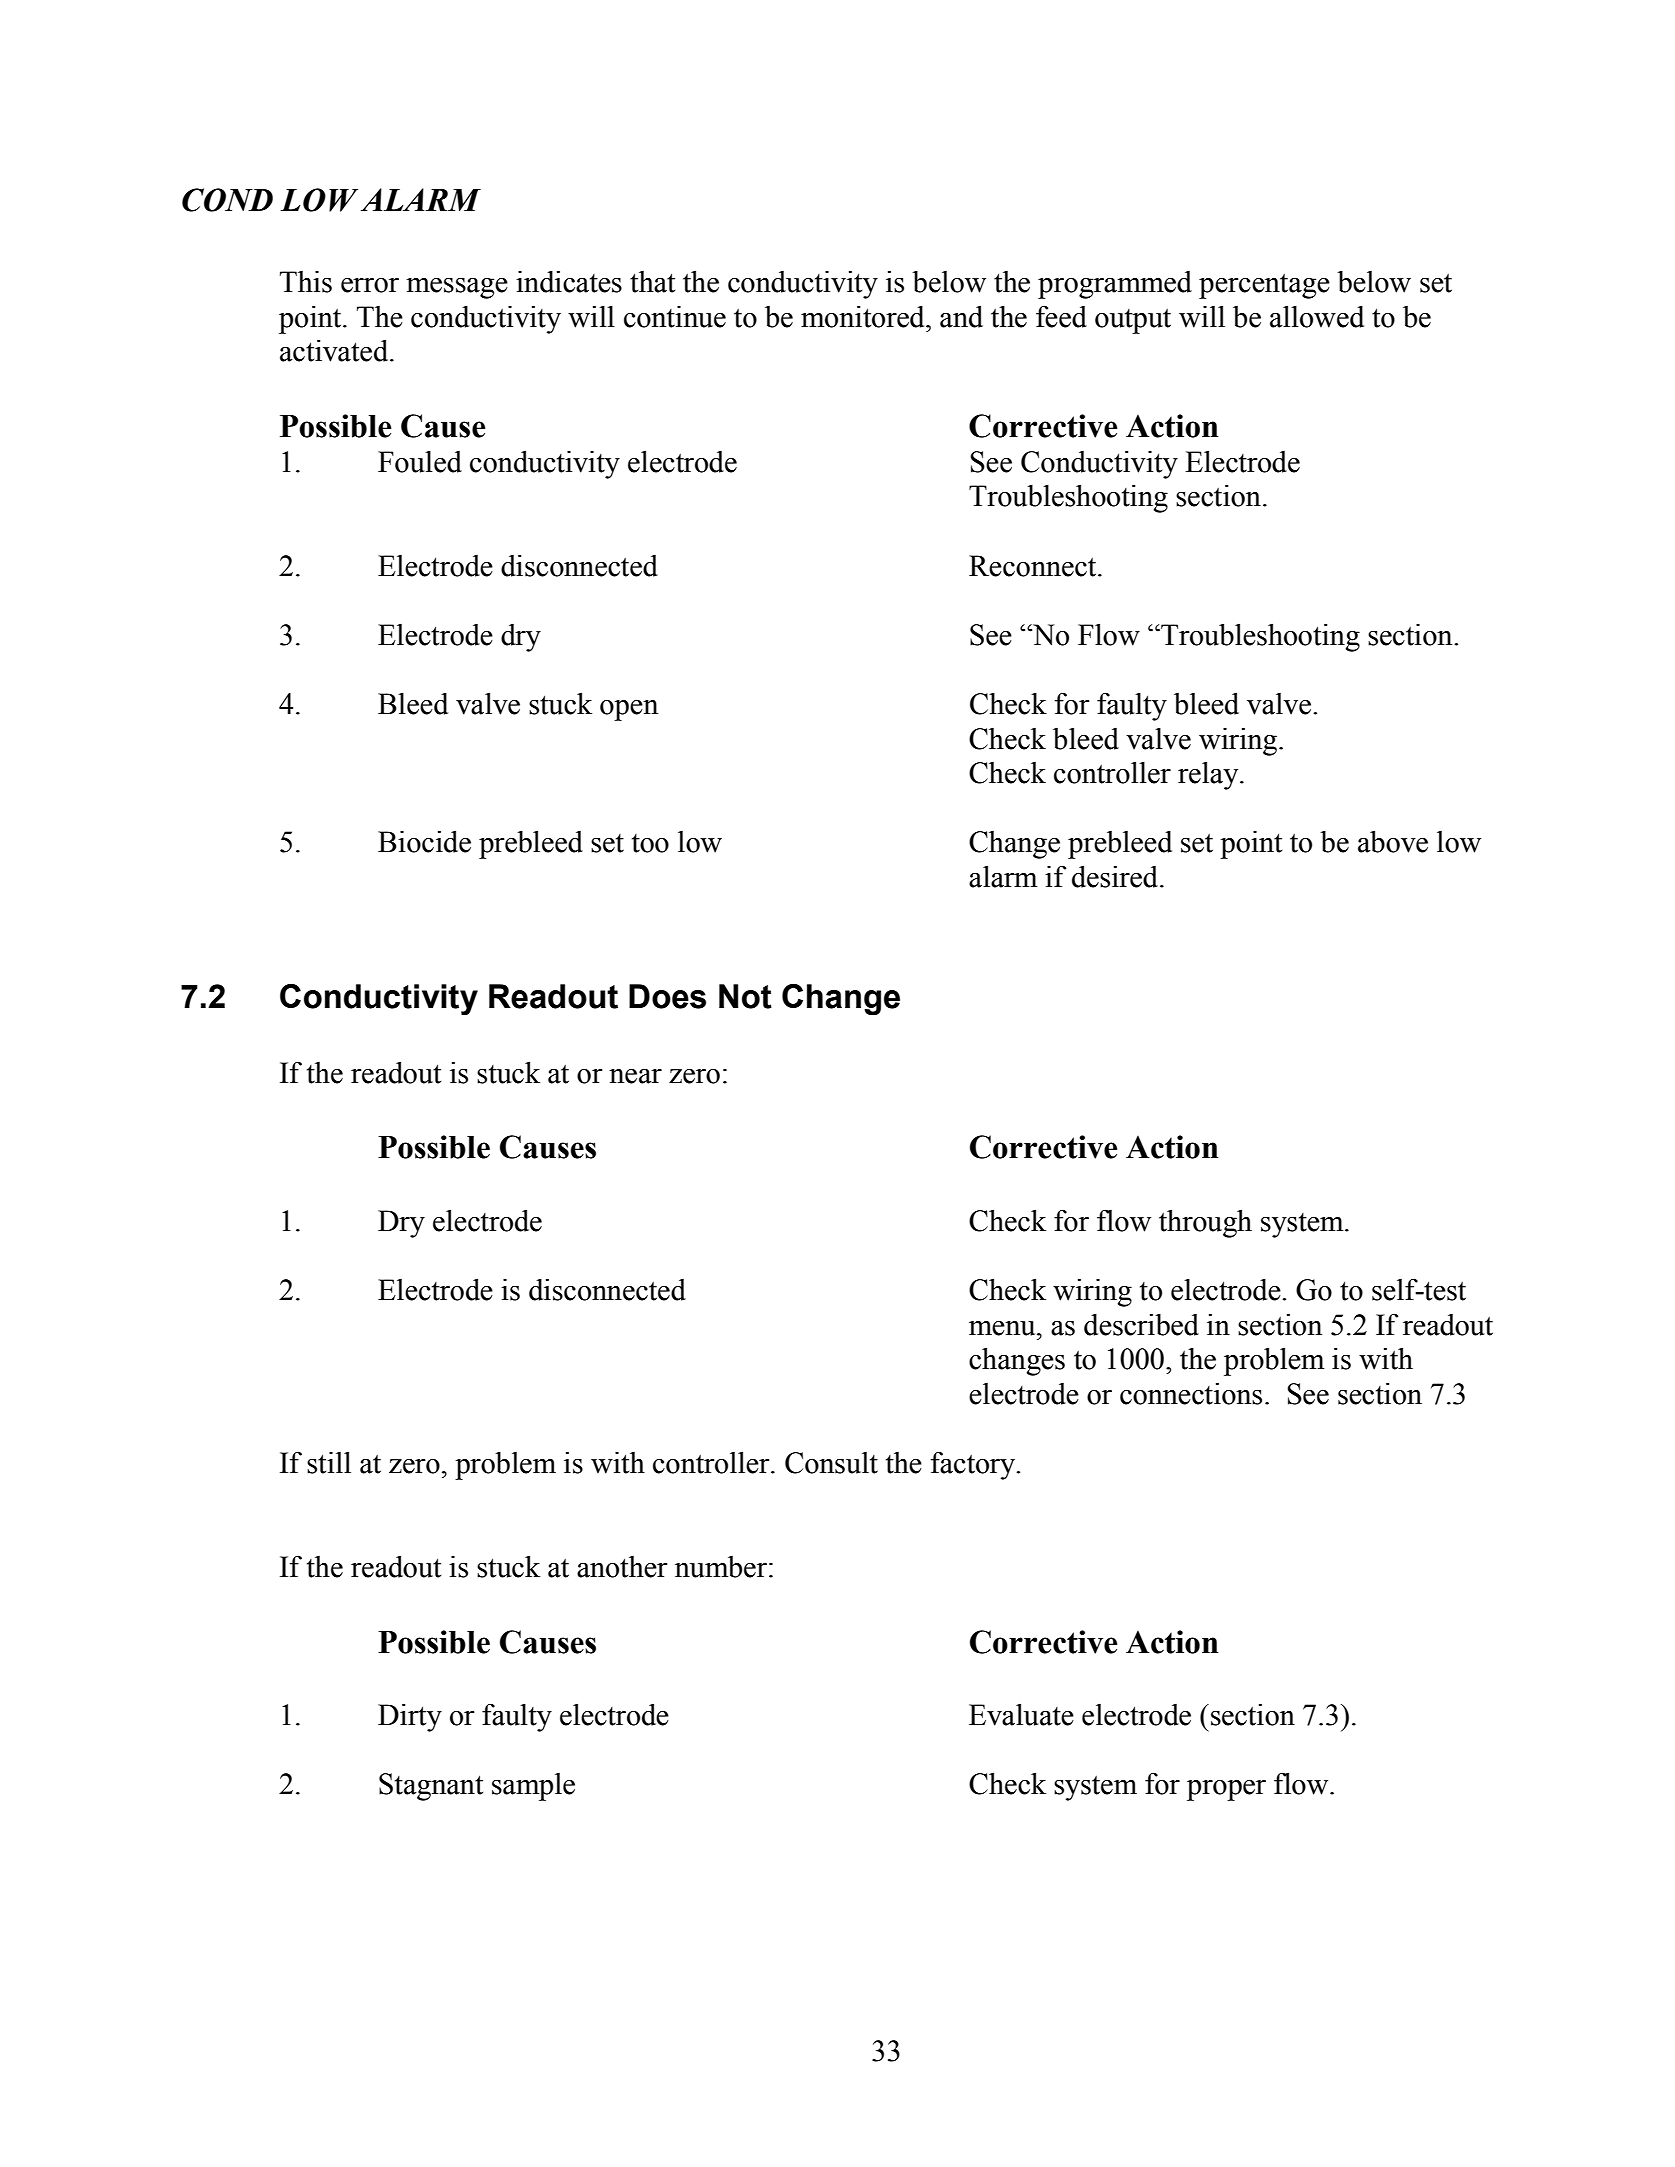  Describe the element at coordinates (410, 1718) in the screenshot. I see `Dirty` at that location.
